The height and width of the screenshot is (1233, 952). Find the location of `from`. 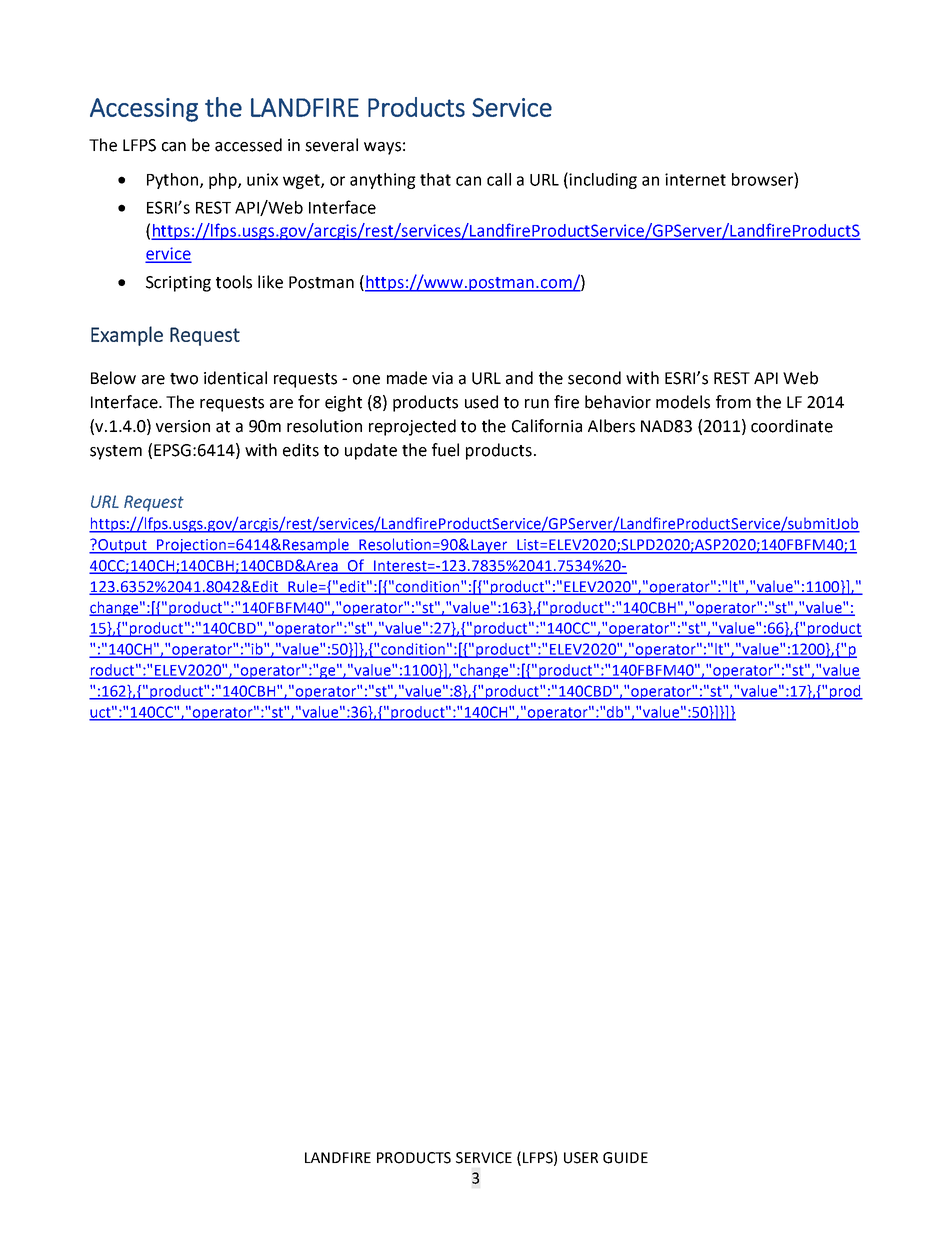

from is located at coordinates (733, 402).
